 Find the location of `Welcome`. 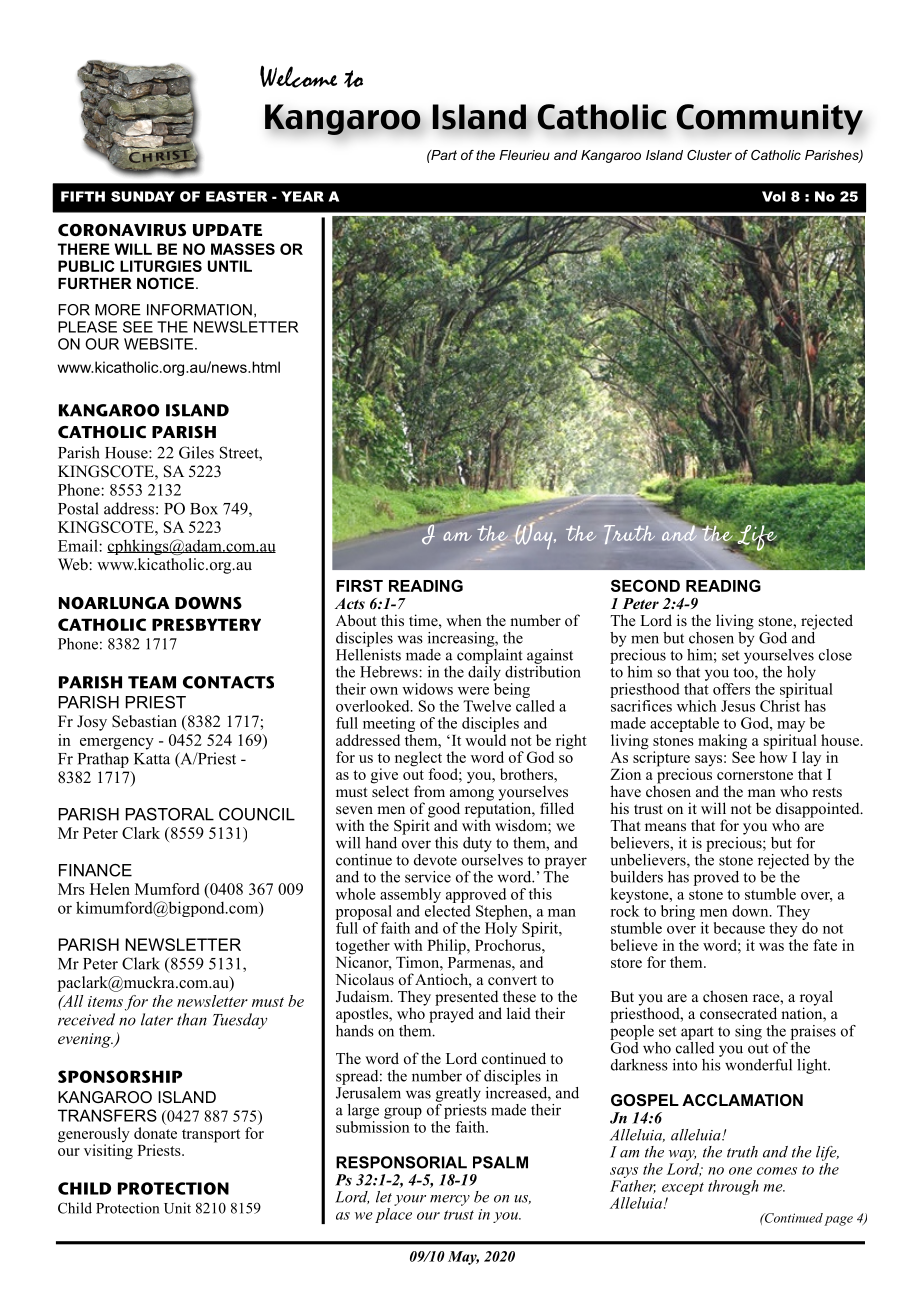

Welcome is located at coordinates (298, 76).
